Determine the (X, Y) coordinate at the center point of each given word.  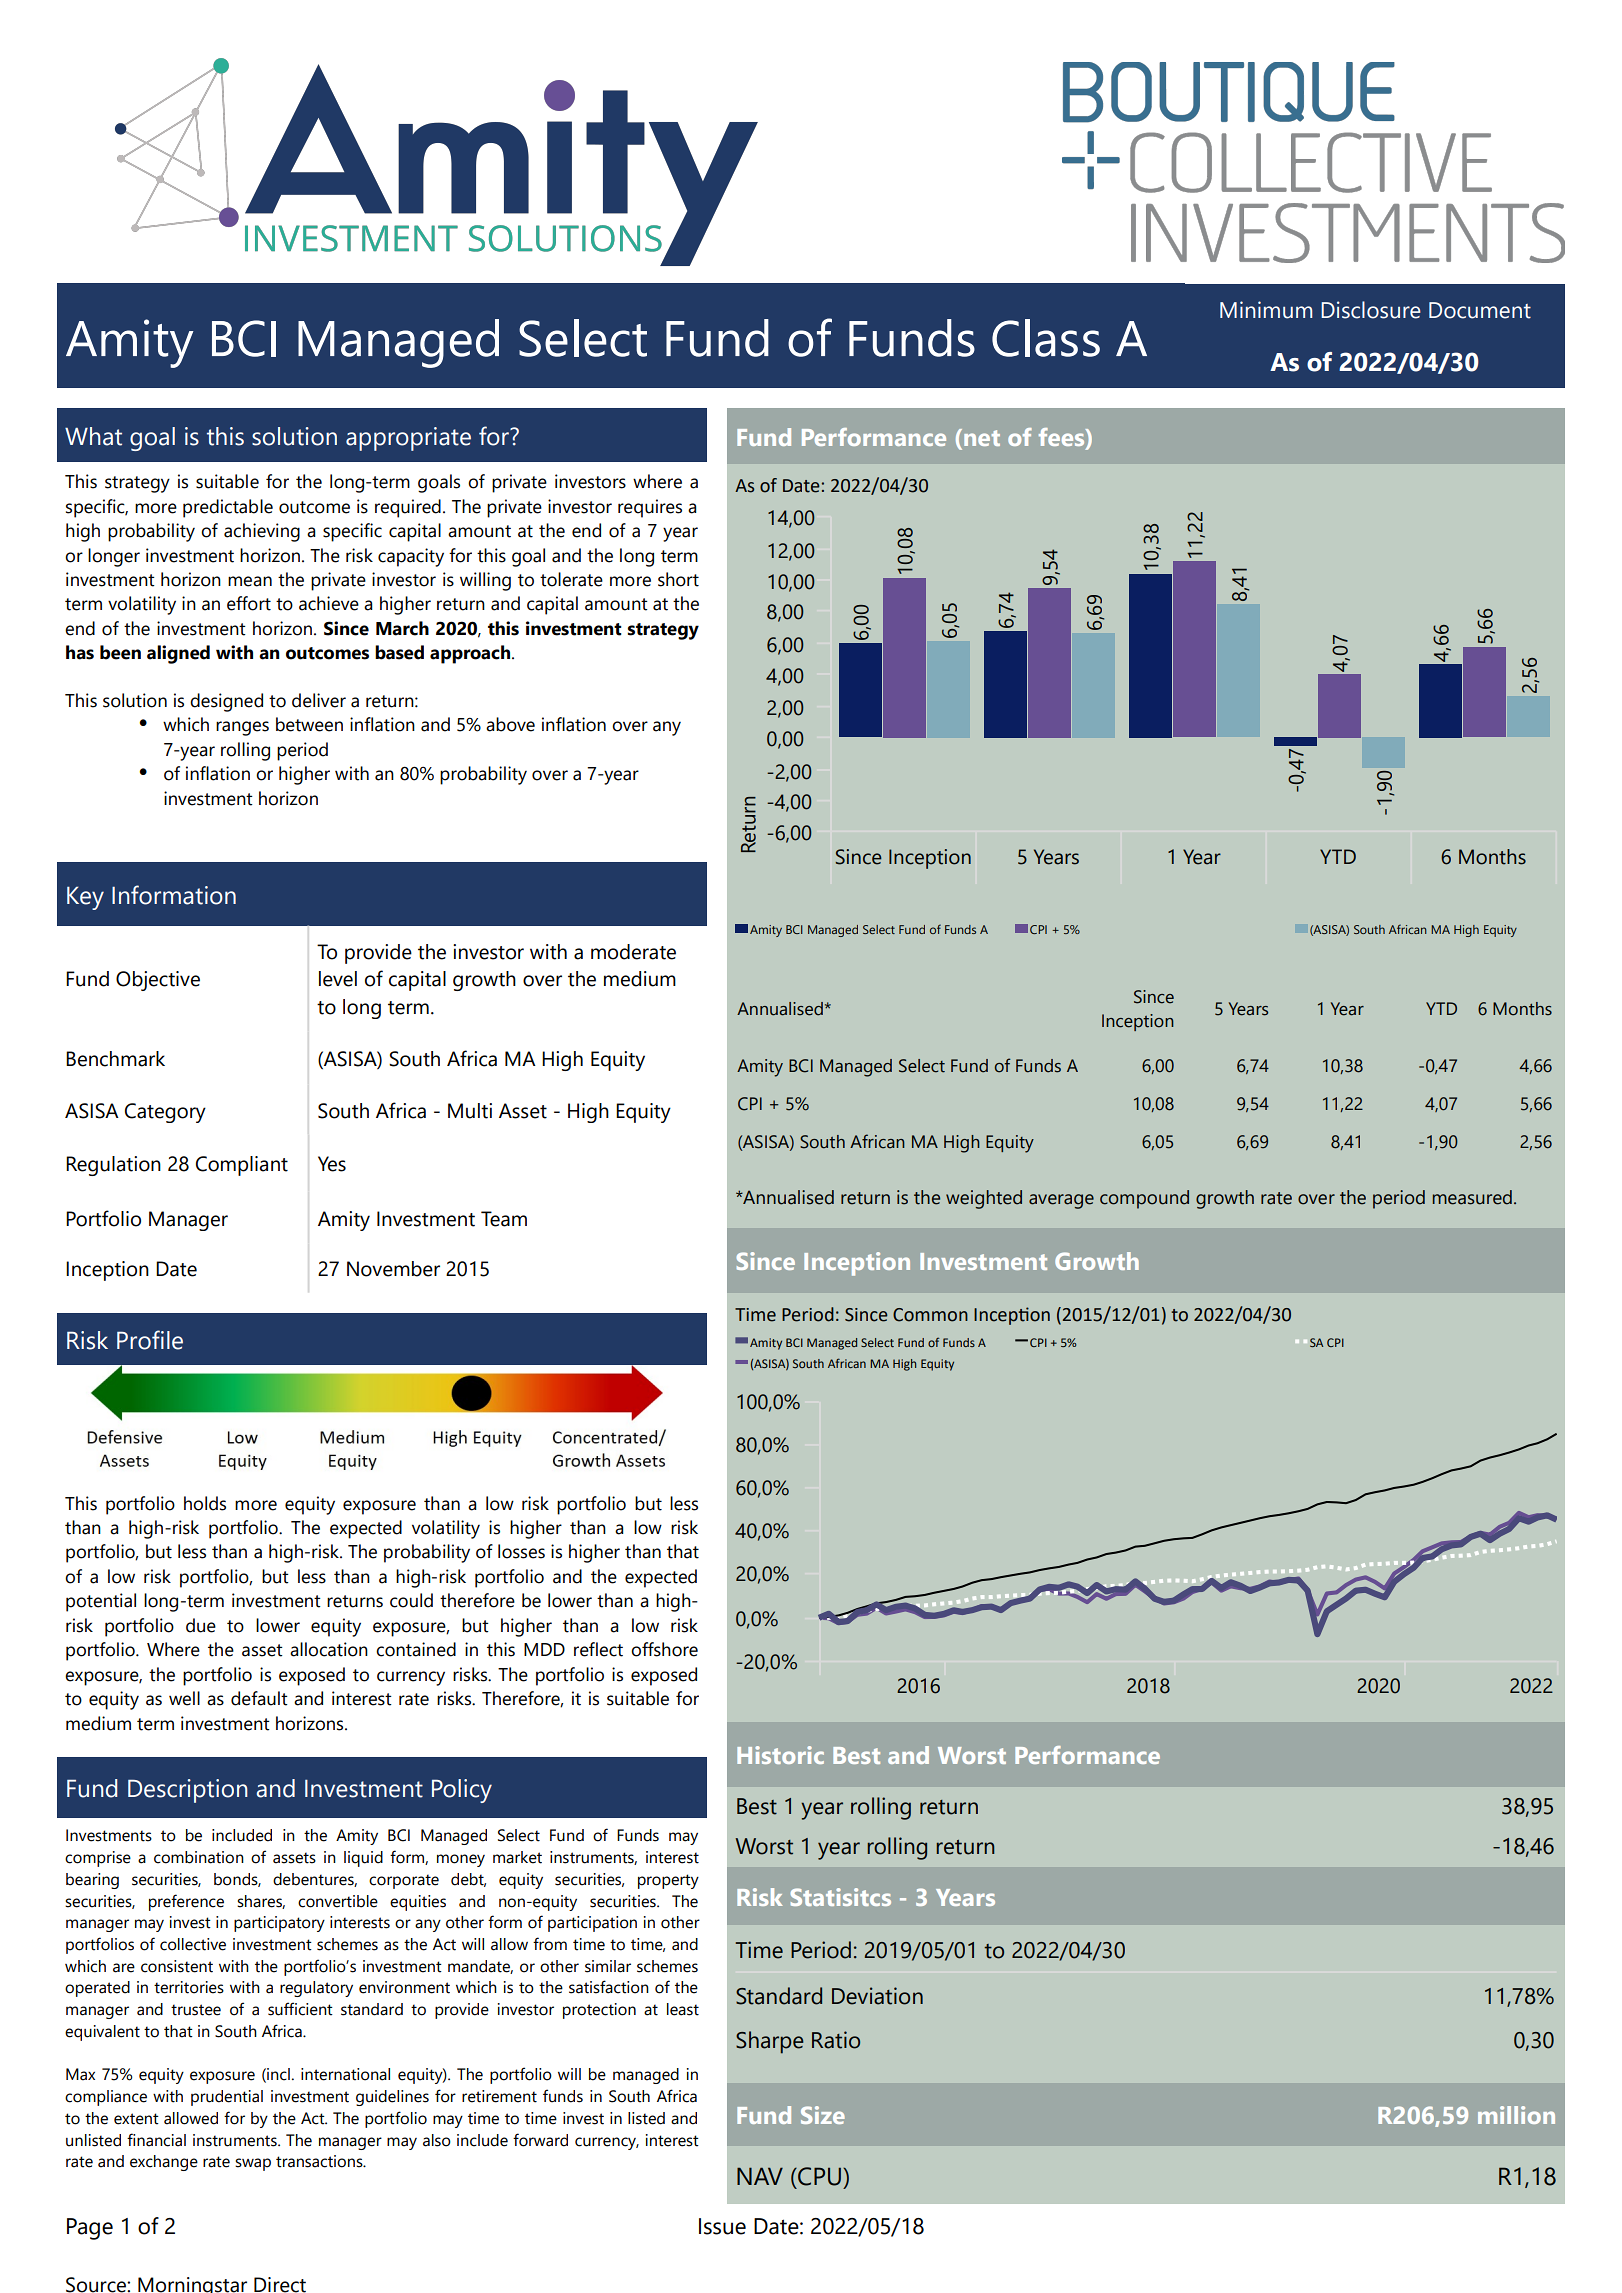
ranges (242, 728)
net (982, 438)
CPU (818, 2176)
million (1516, 2115)
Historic (780, 1755)
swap (253, 2164)
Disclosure (1371, 310)
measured (1472, 1197)
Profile (150, 1340)
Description (188, 1791)
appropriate (408, 439)
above (510, 724)
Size (823, 2115)
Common (930, 1315)
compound (1144, 1199)
